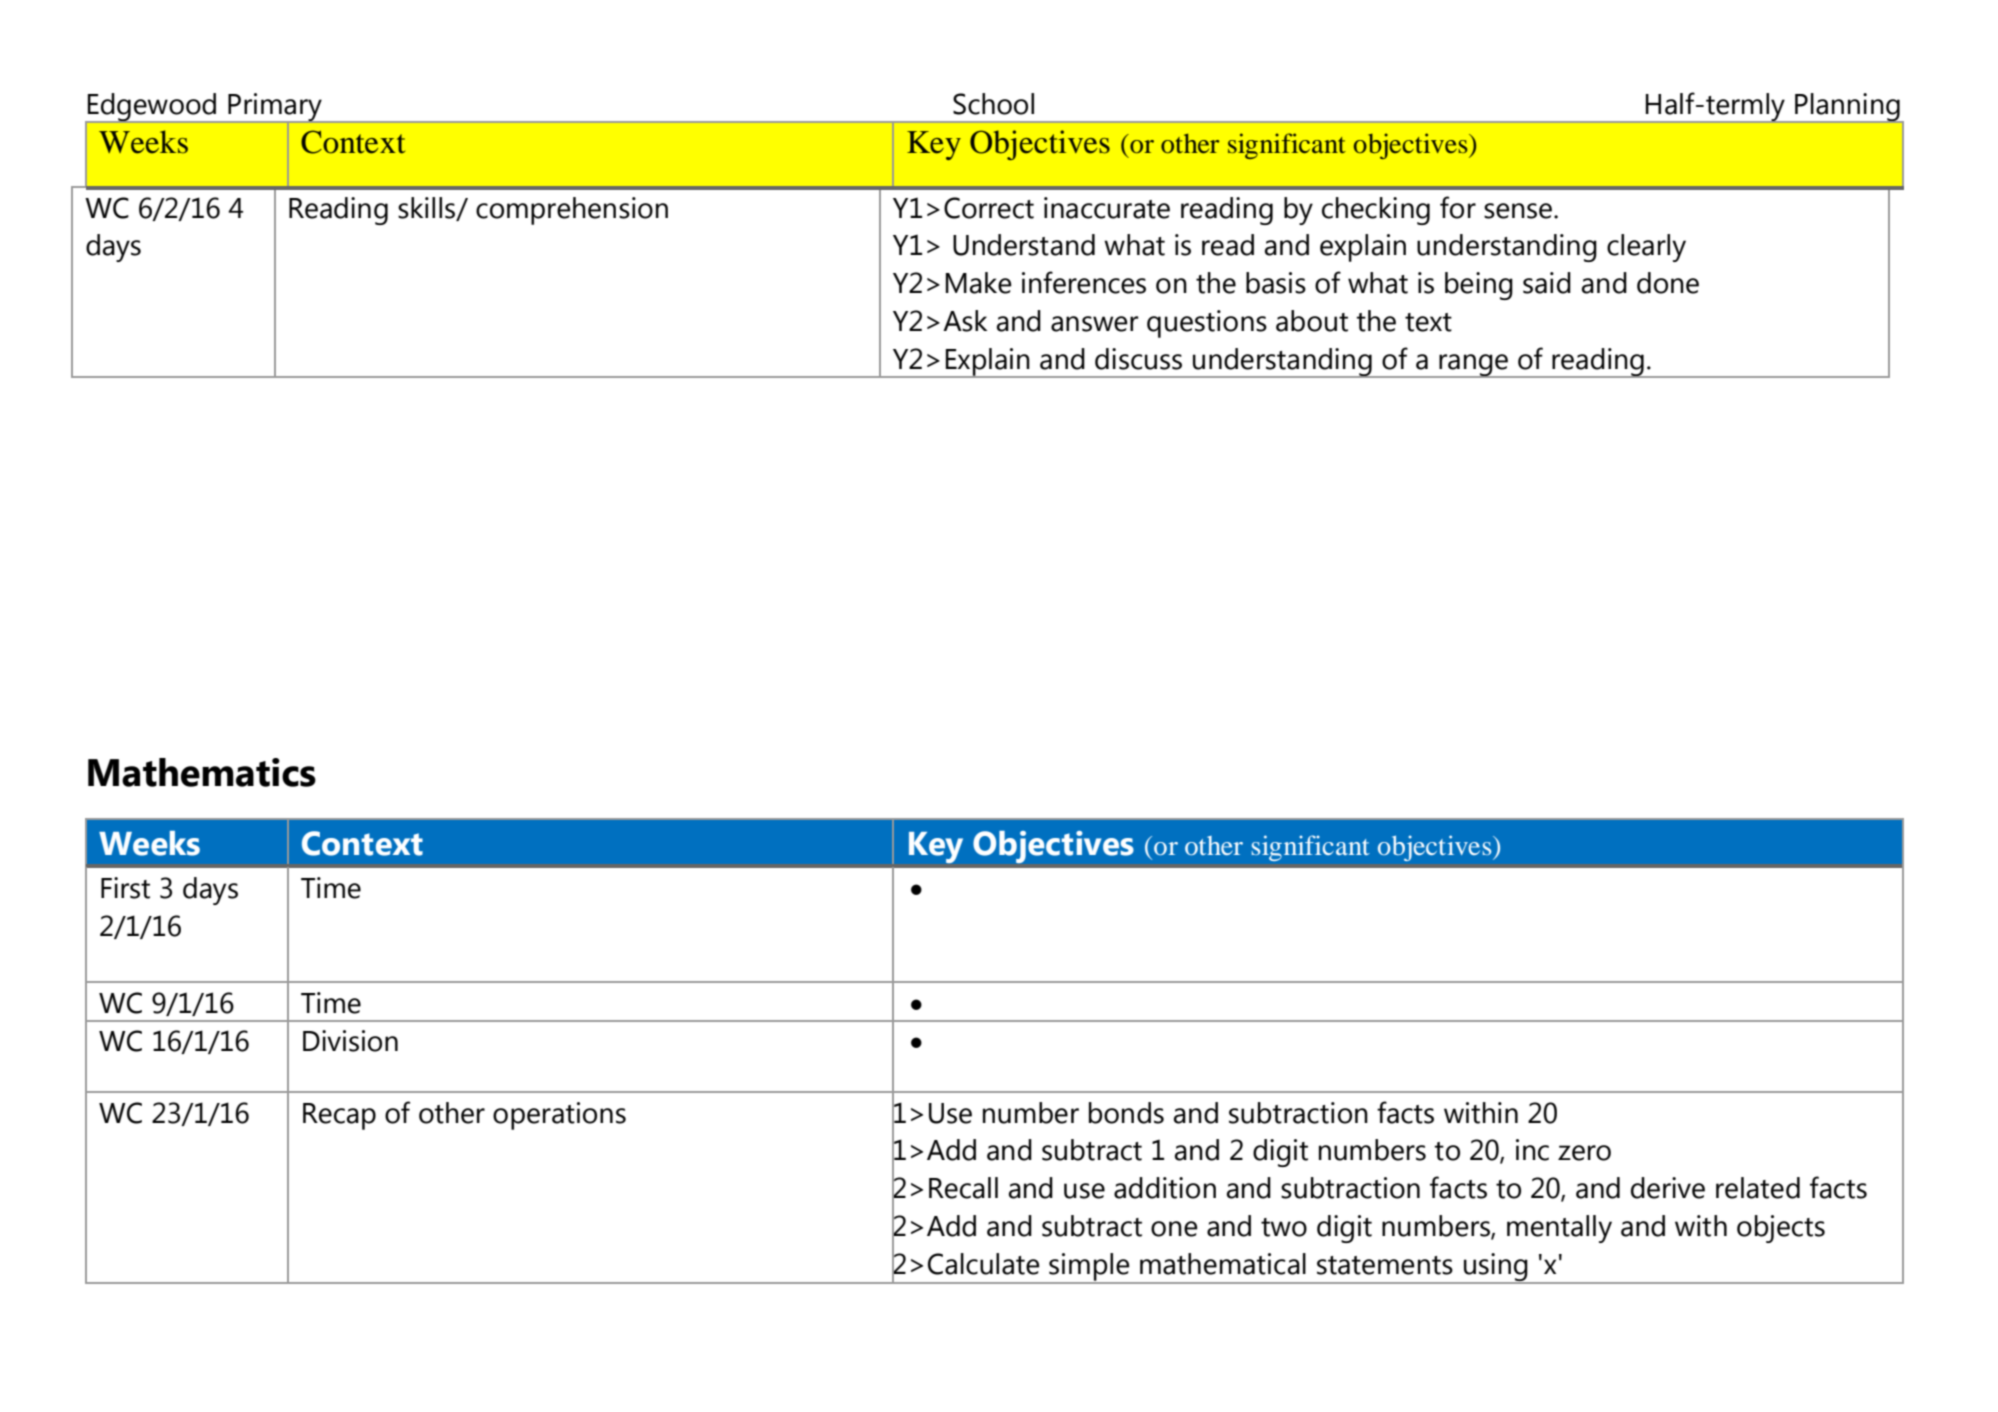 This screenshot has height=1412, width=1998. I want to click on School, so click(993, 104).
